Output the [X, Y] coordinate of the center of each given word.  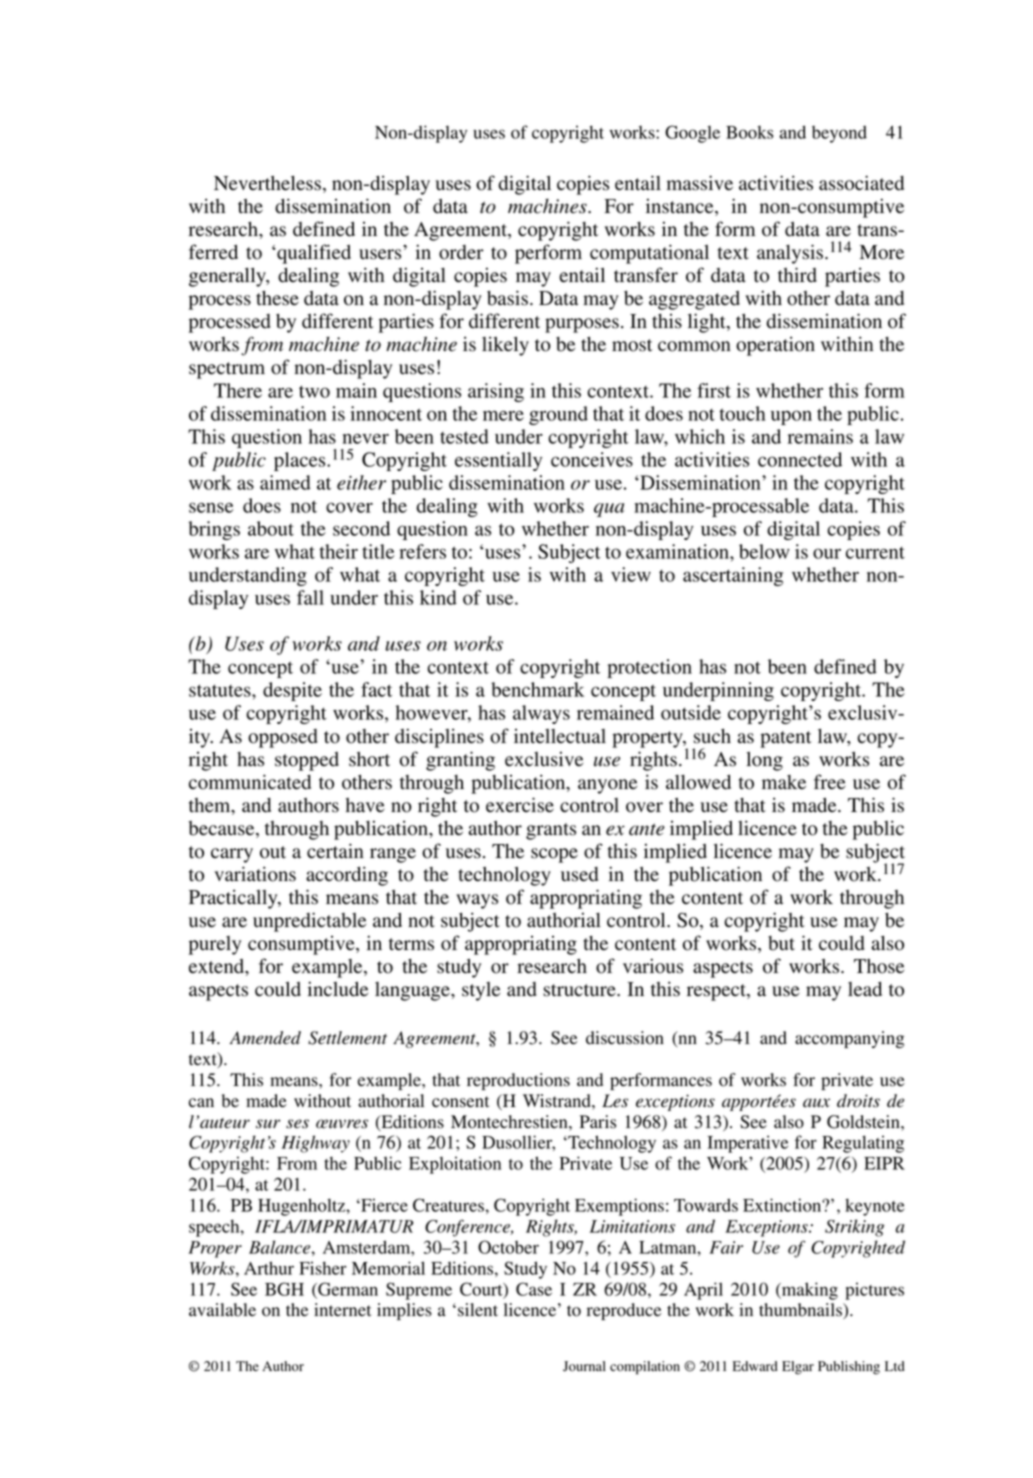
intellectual [560, 736]
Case [534, 1289]
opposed [283, 738]
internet [342, 1310]
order [461, 252]
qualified [313, 254]
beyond [839, 134]
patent [785, 739]
